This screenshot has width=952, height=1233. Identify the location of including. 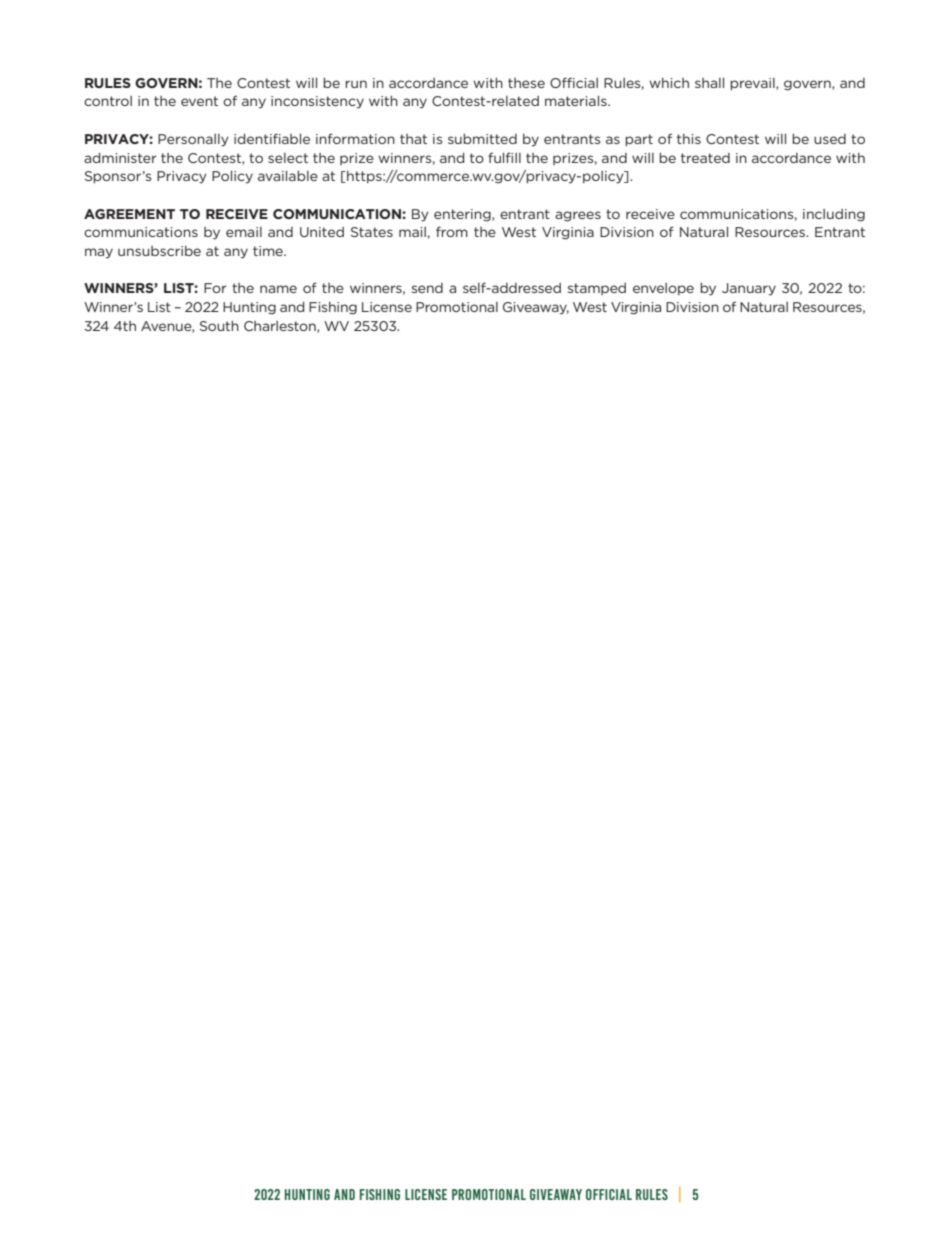
(834, 215).
